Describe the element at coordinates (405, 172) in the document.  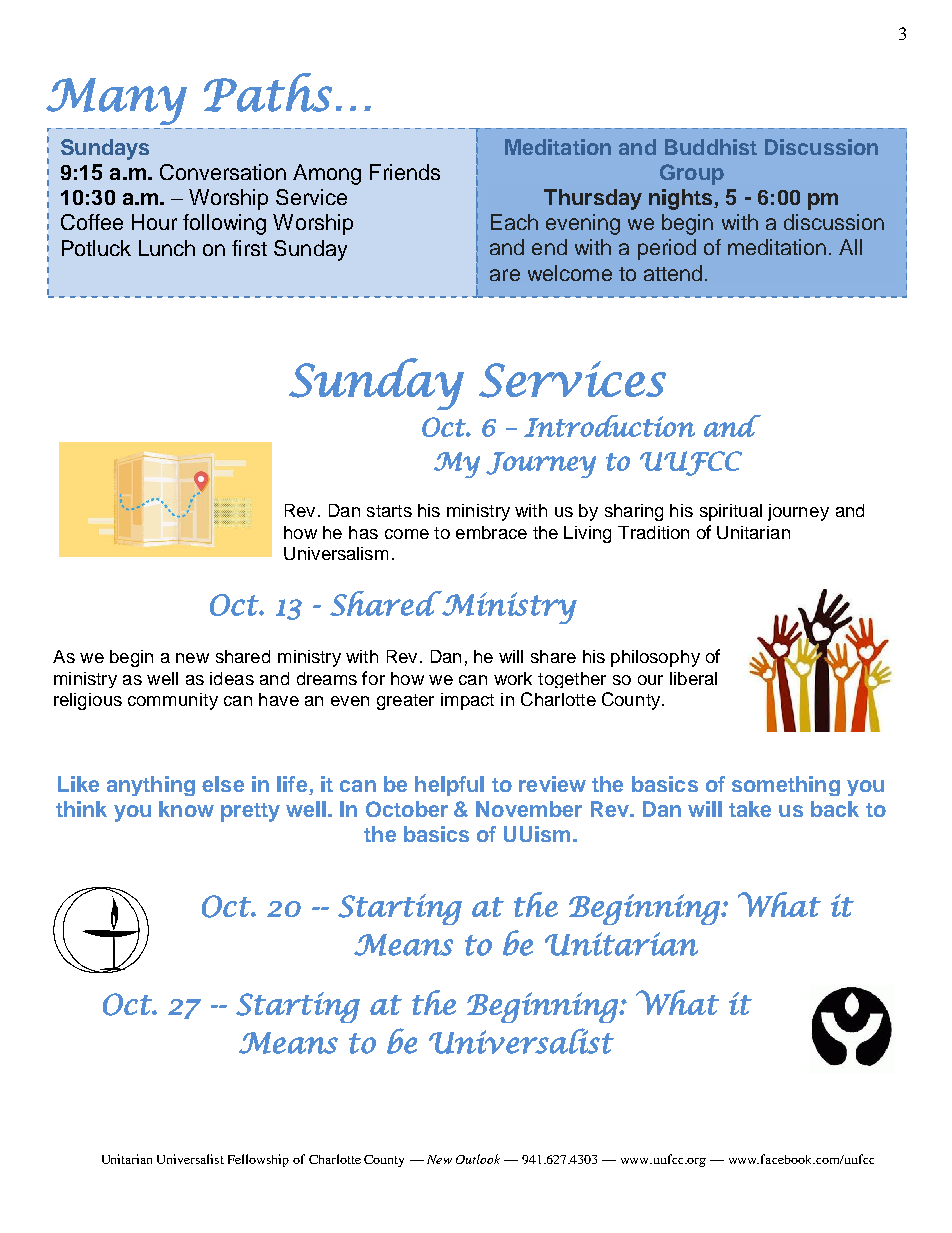
I see `Friends` at that location.
